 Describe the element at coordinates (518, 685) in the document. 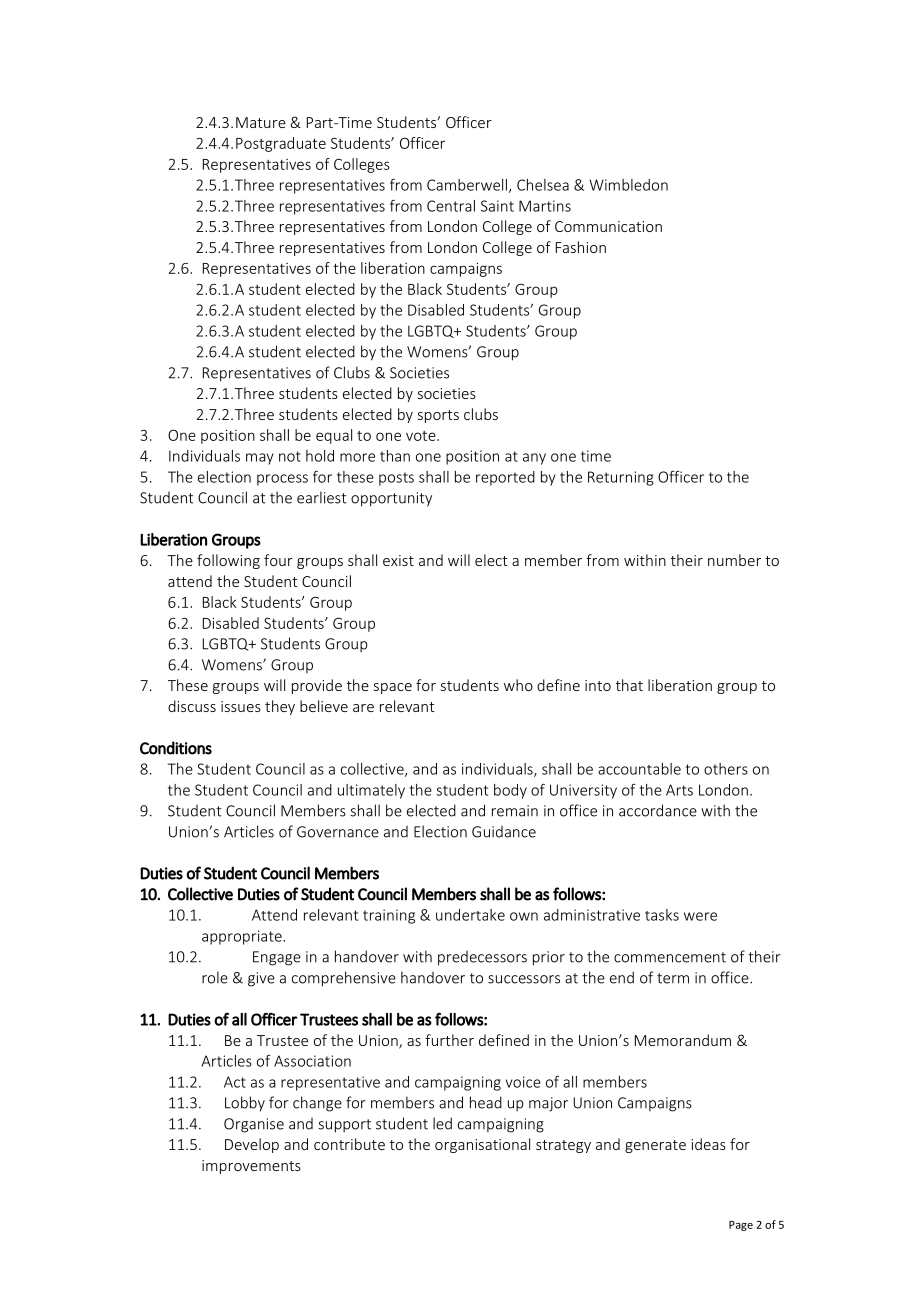

I see `who` at that location.
